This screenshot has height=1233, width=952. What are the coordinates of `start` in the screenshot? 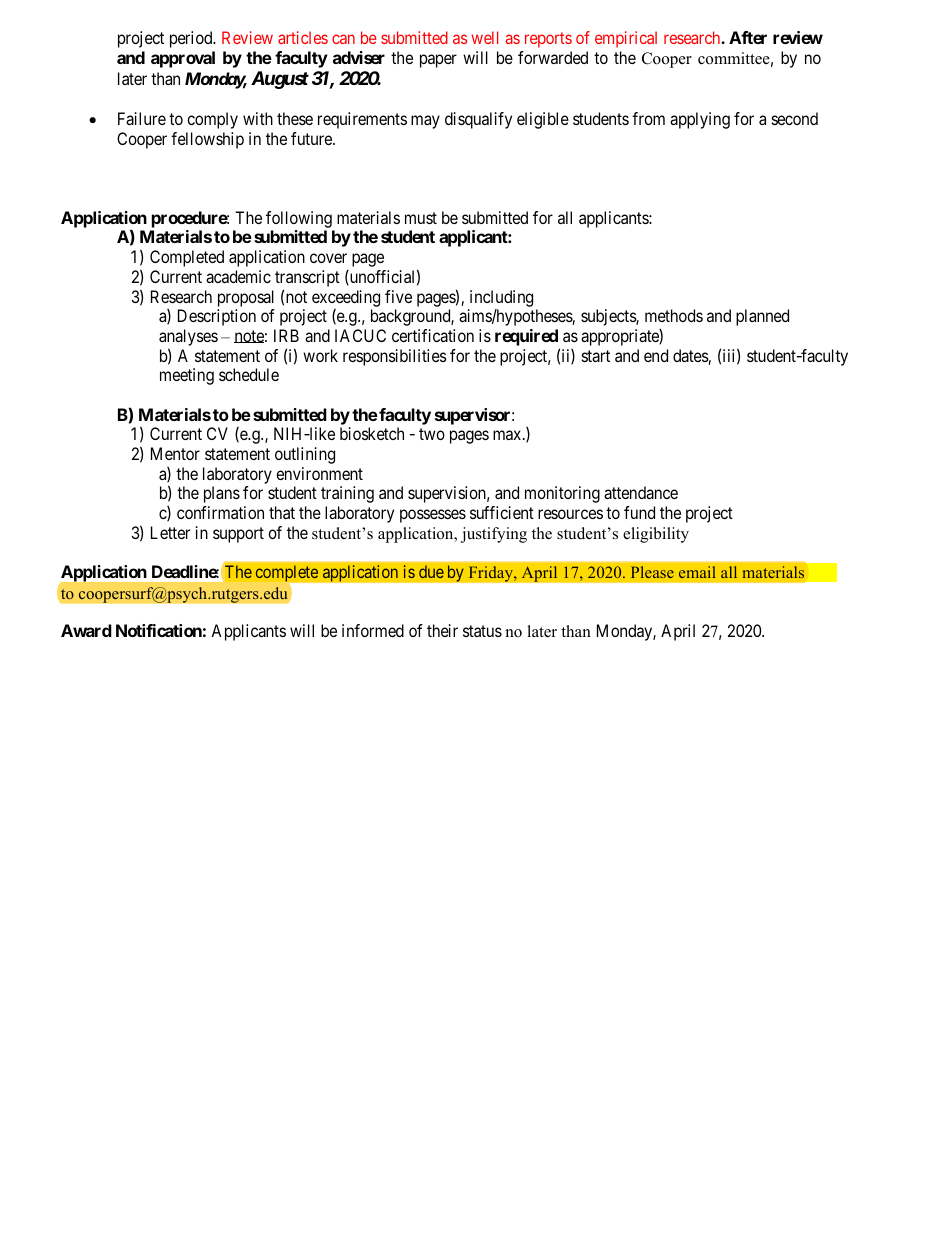 It's located at (596, 356).
